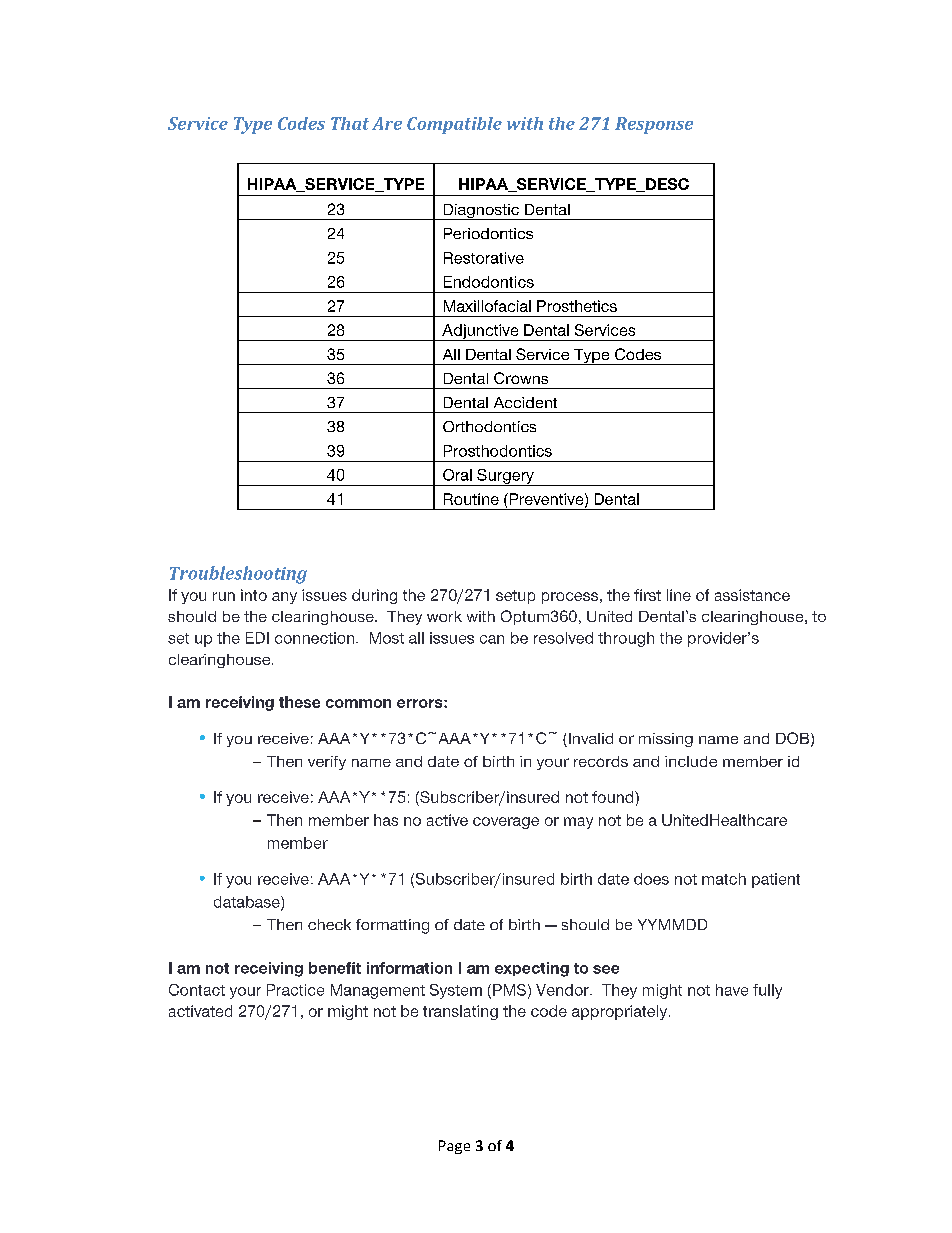 The width and height of the image is (952, 1233). Describe the element at coordinates (505, 477) in the image. I see `Surgery` at that location.
